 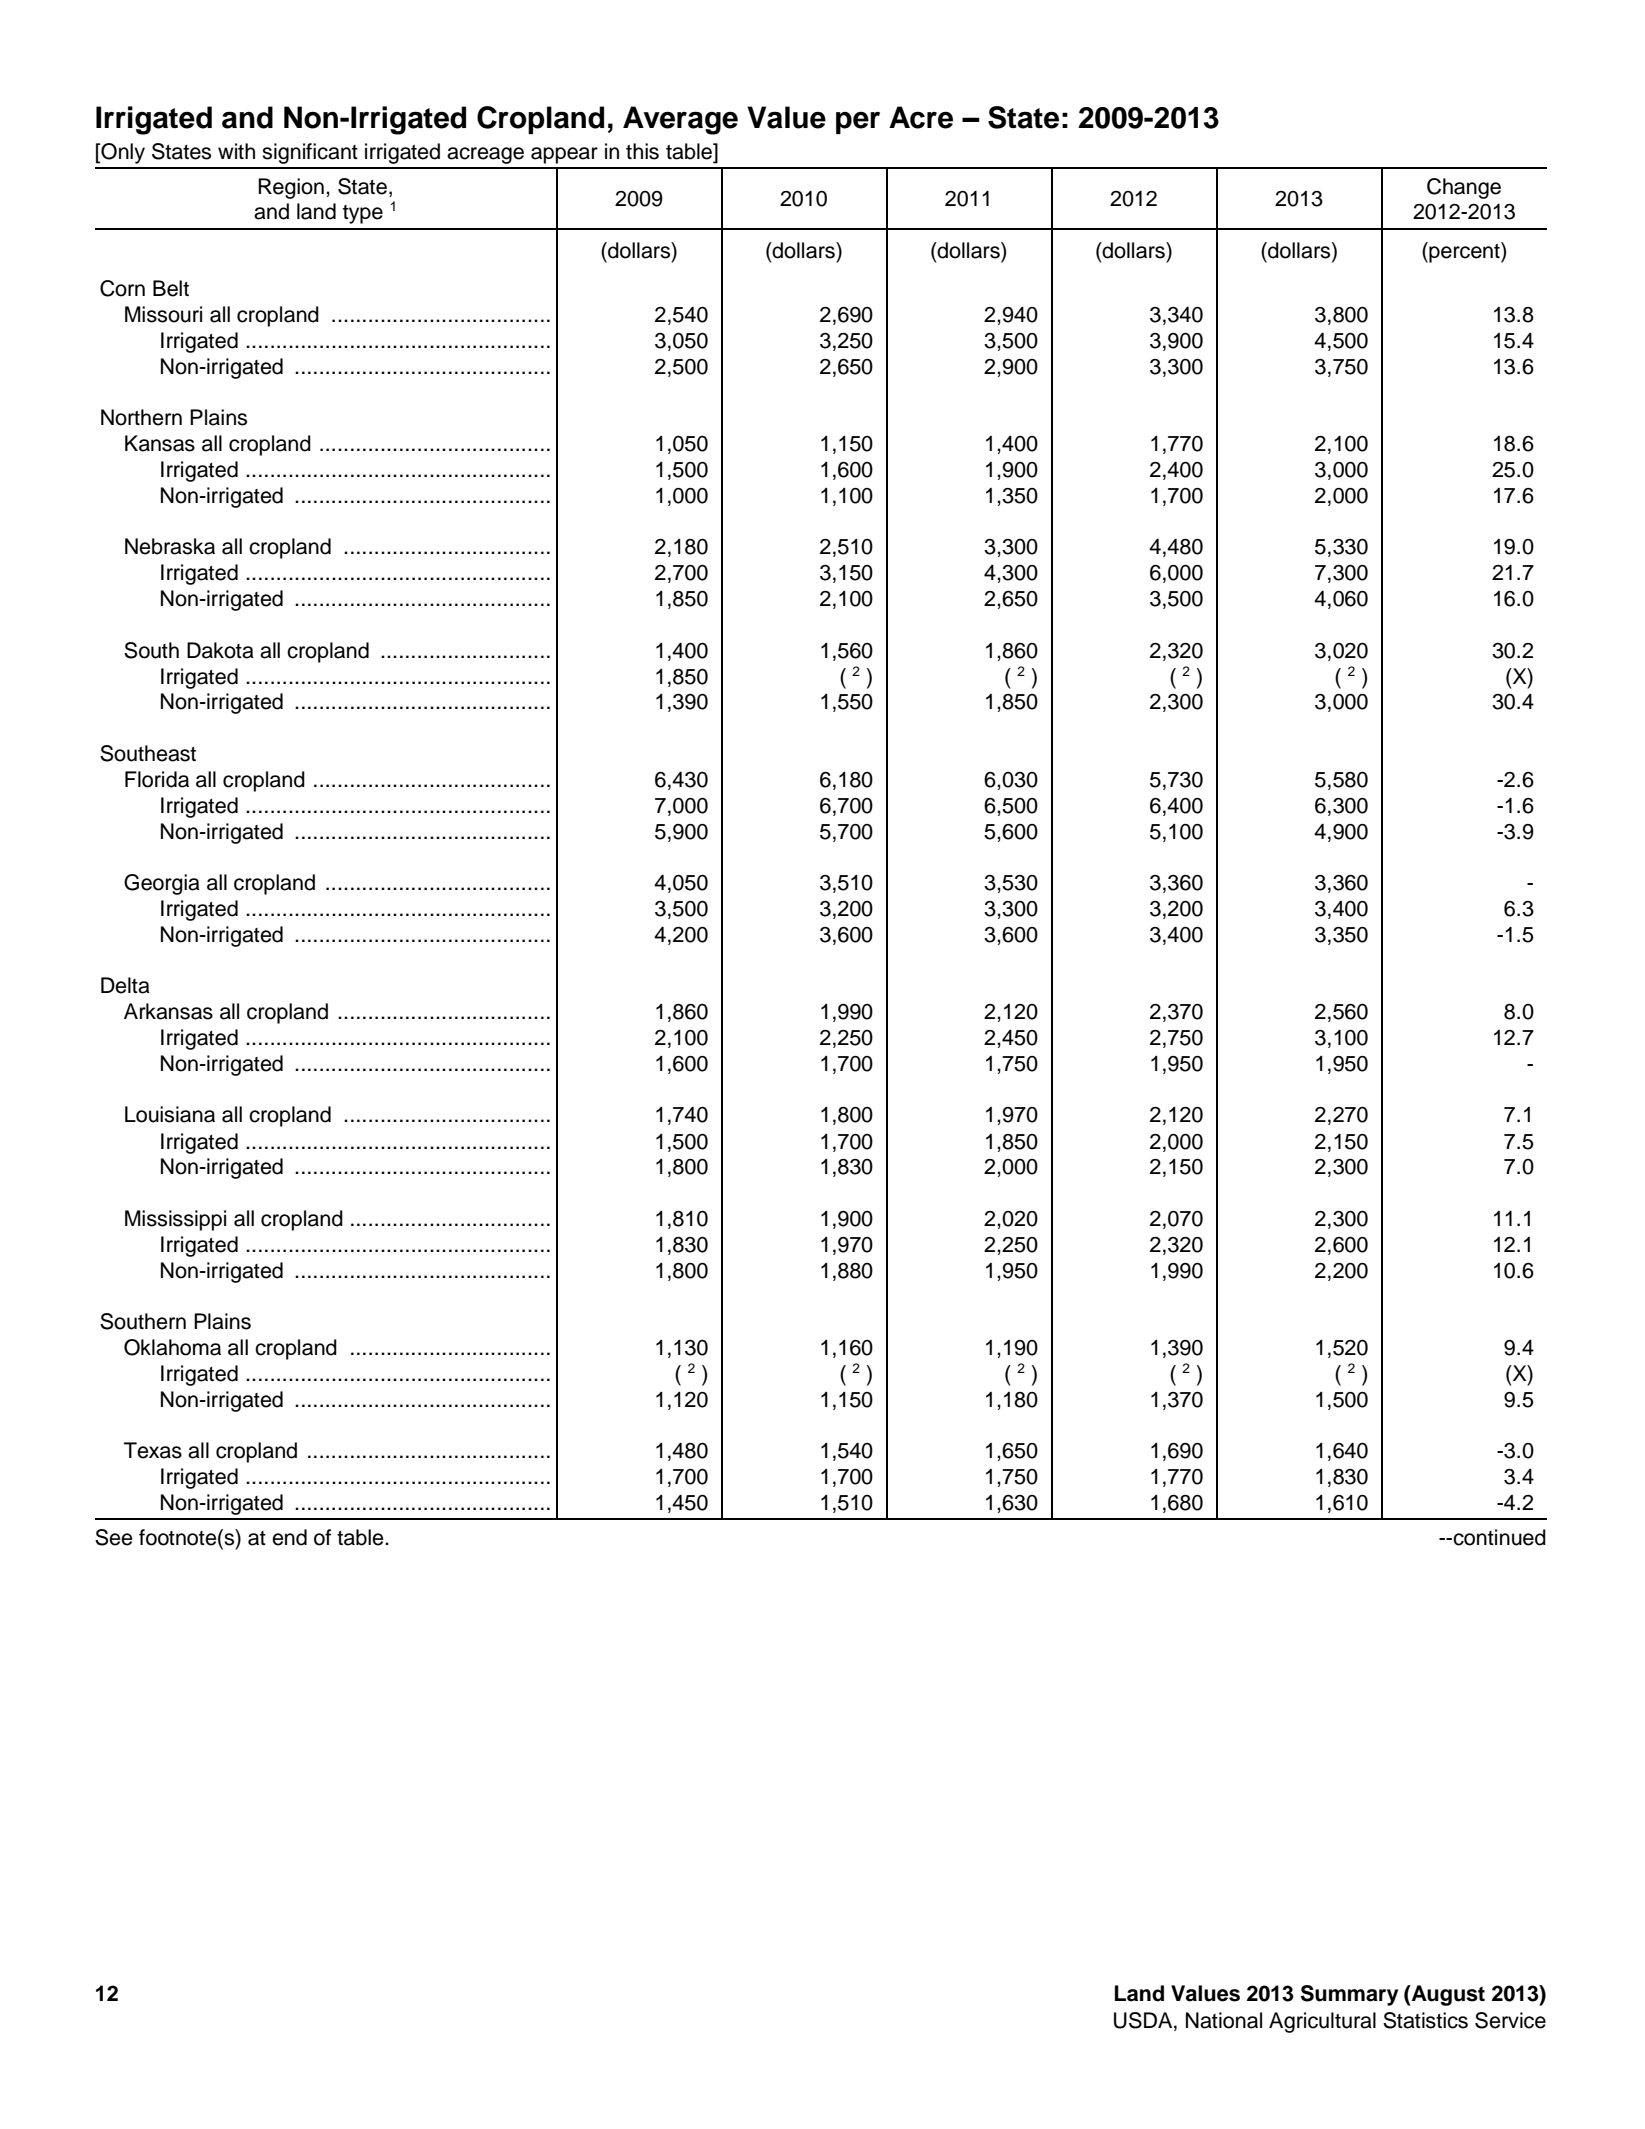 What do you see at coordinates (680, 120) in the document?
I see `Average` at bounding box center [680, 120].
